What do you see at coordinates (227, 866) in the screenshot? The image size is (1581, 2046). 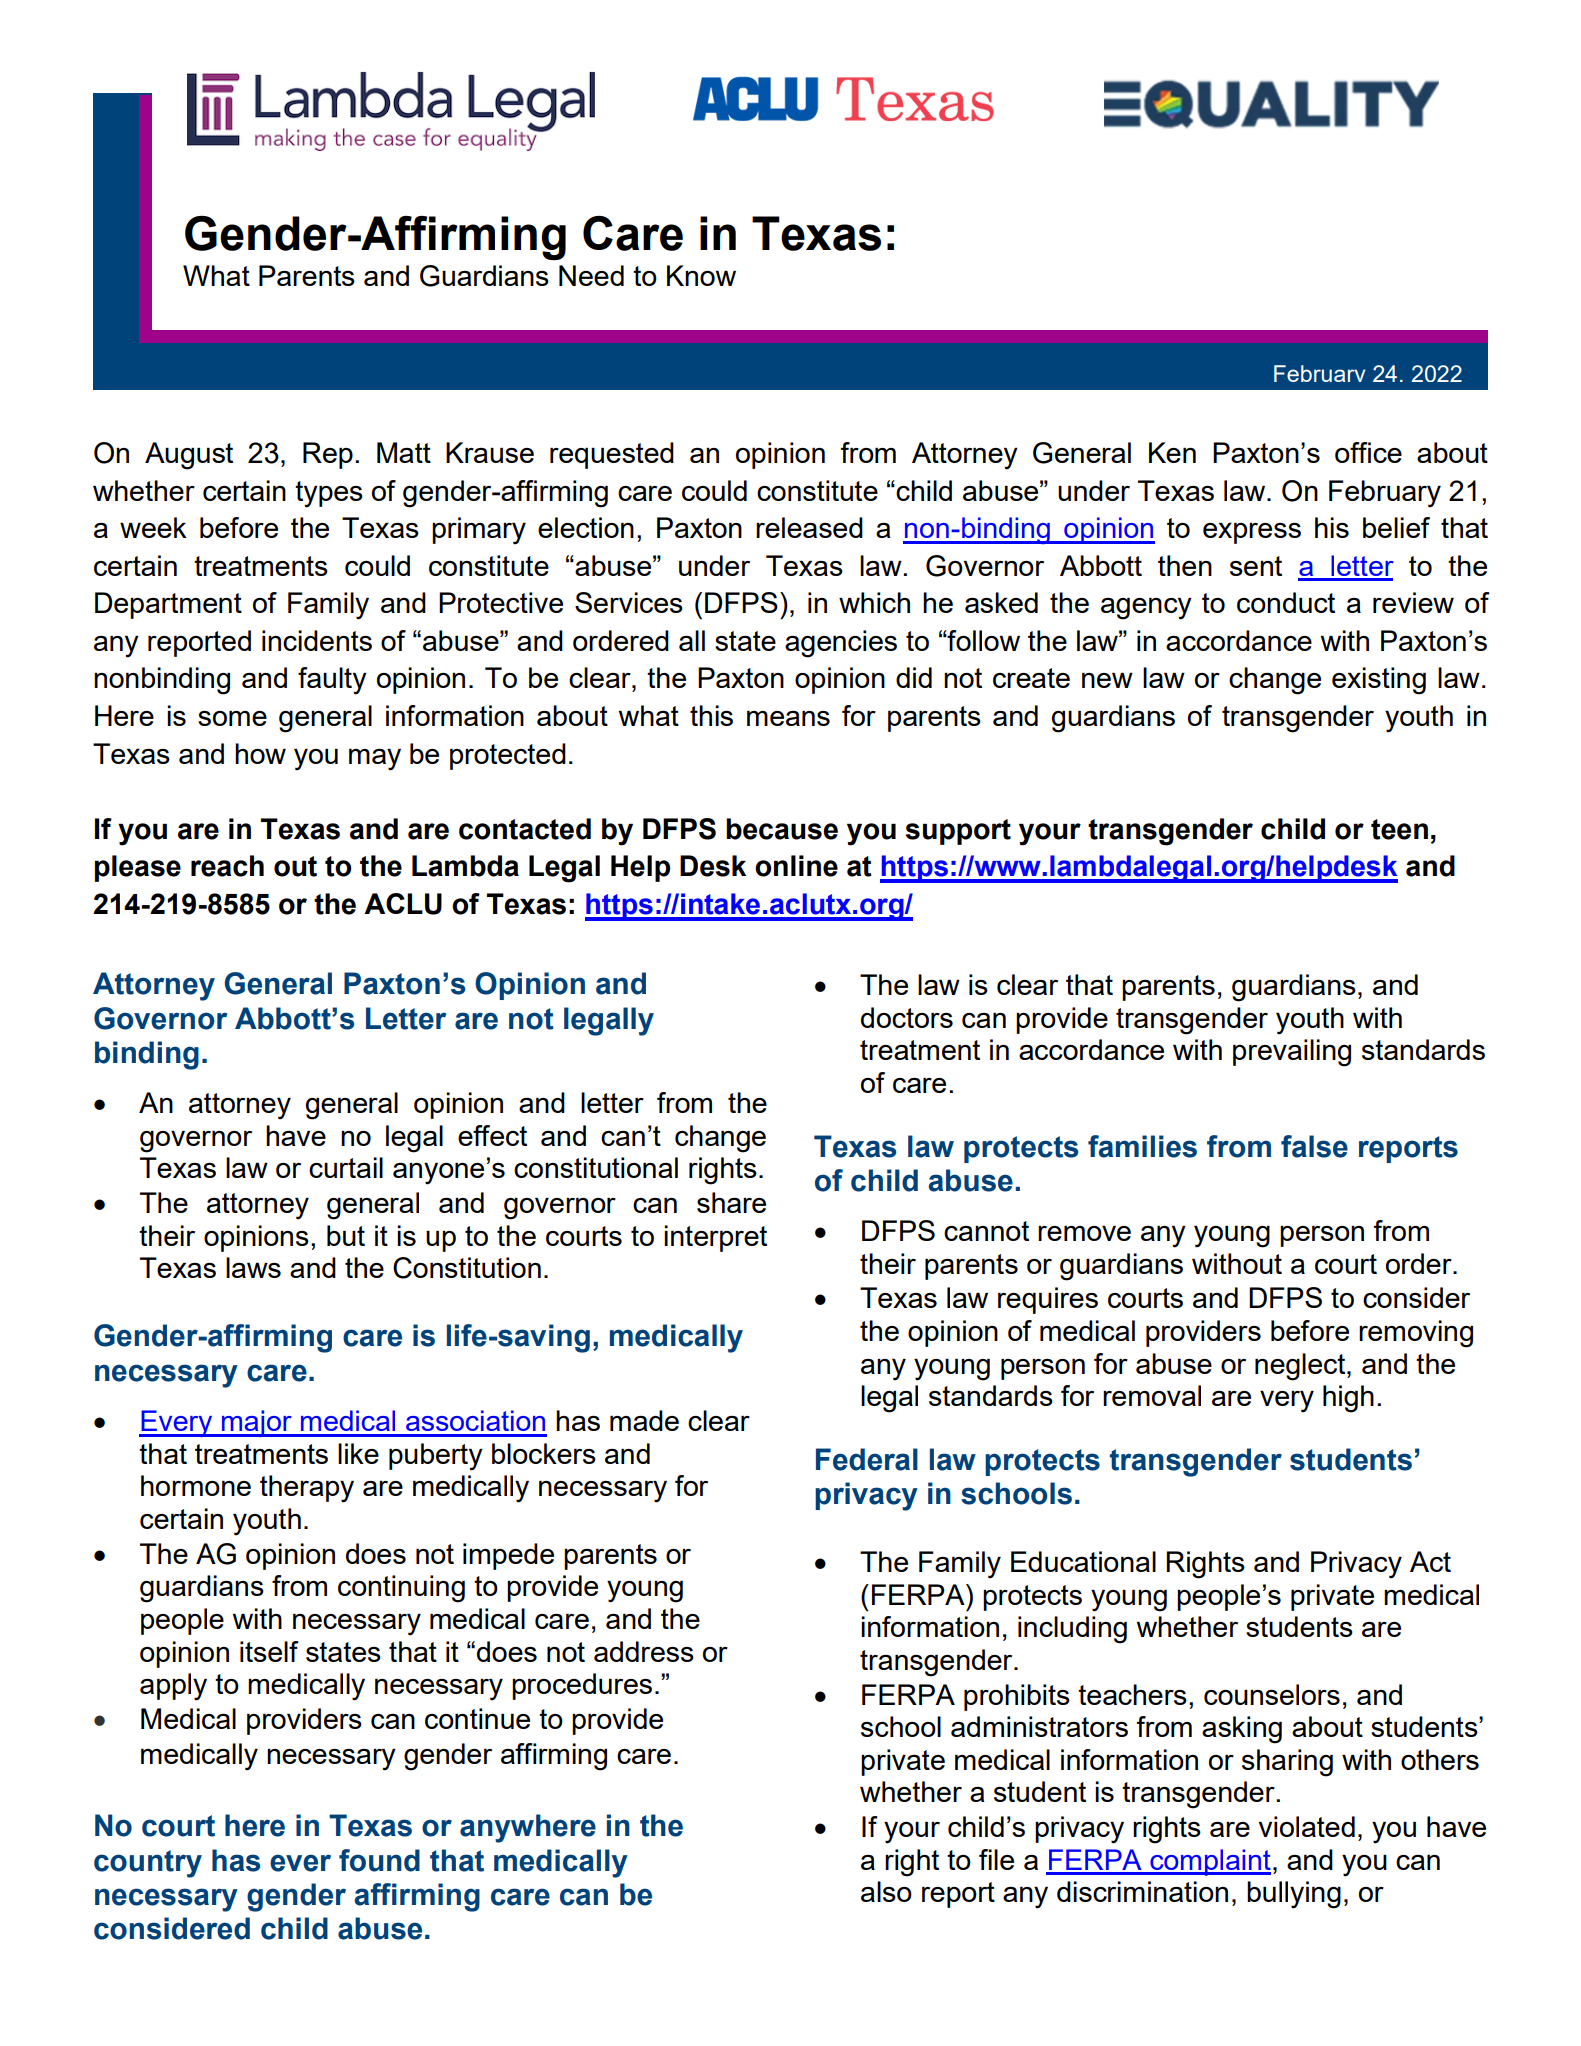 I see `reach` at bounding box center [227, 866].
